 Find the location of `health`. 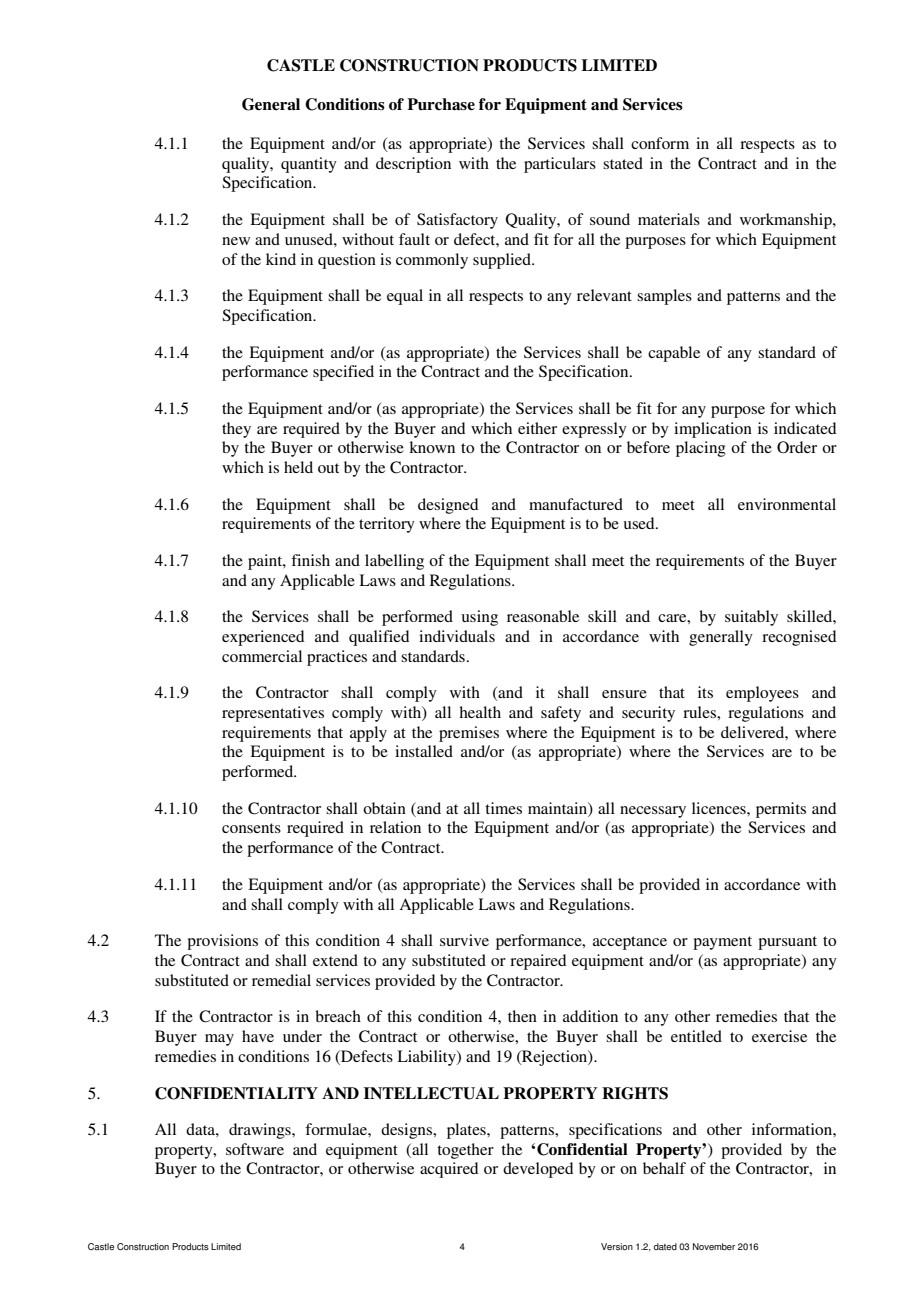

health is located at coordinates (480, 712).
